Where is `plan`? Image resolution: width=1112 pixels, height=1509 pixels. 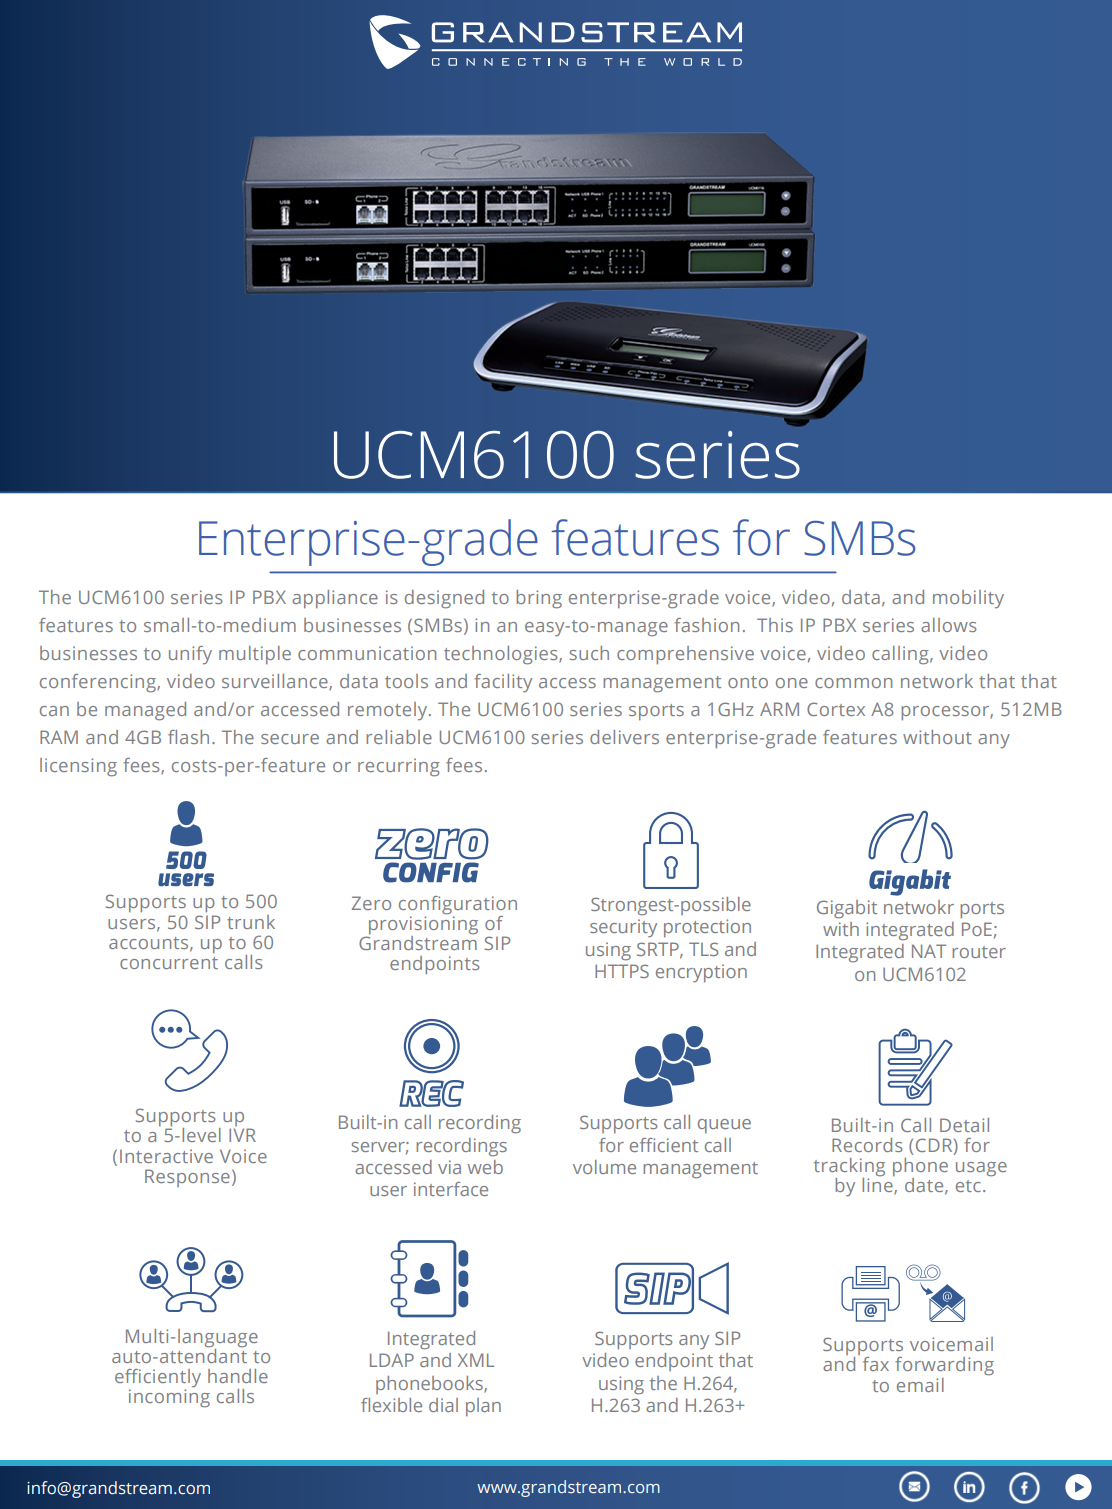
plan is located at coordinates (483, 1407).
